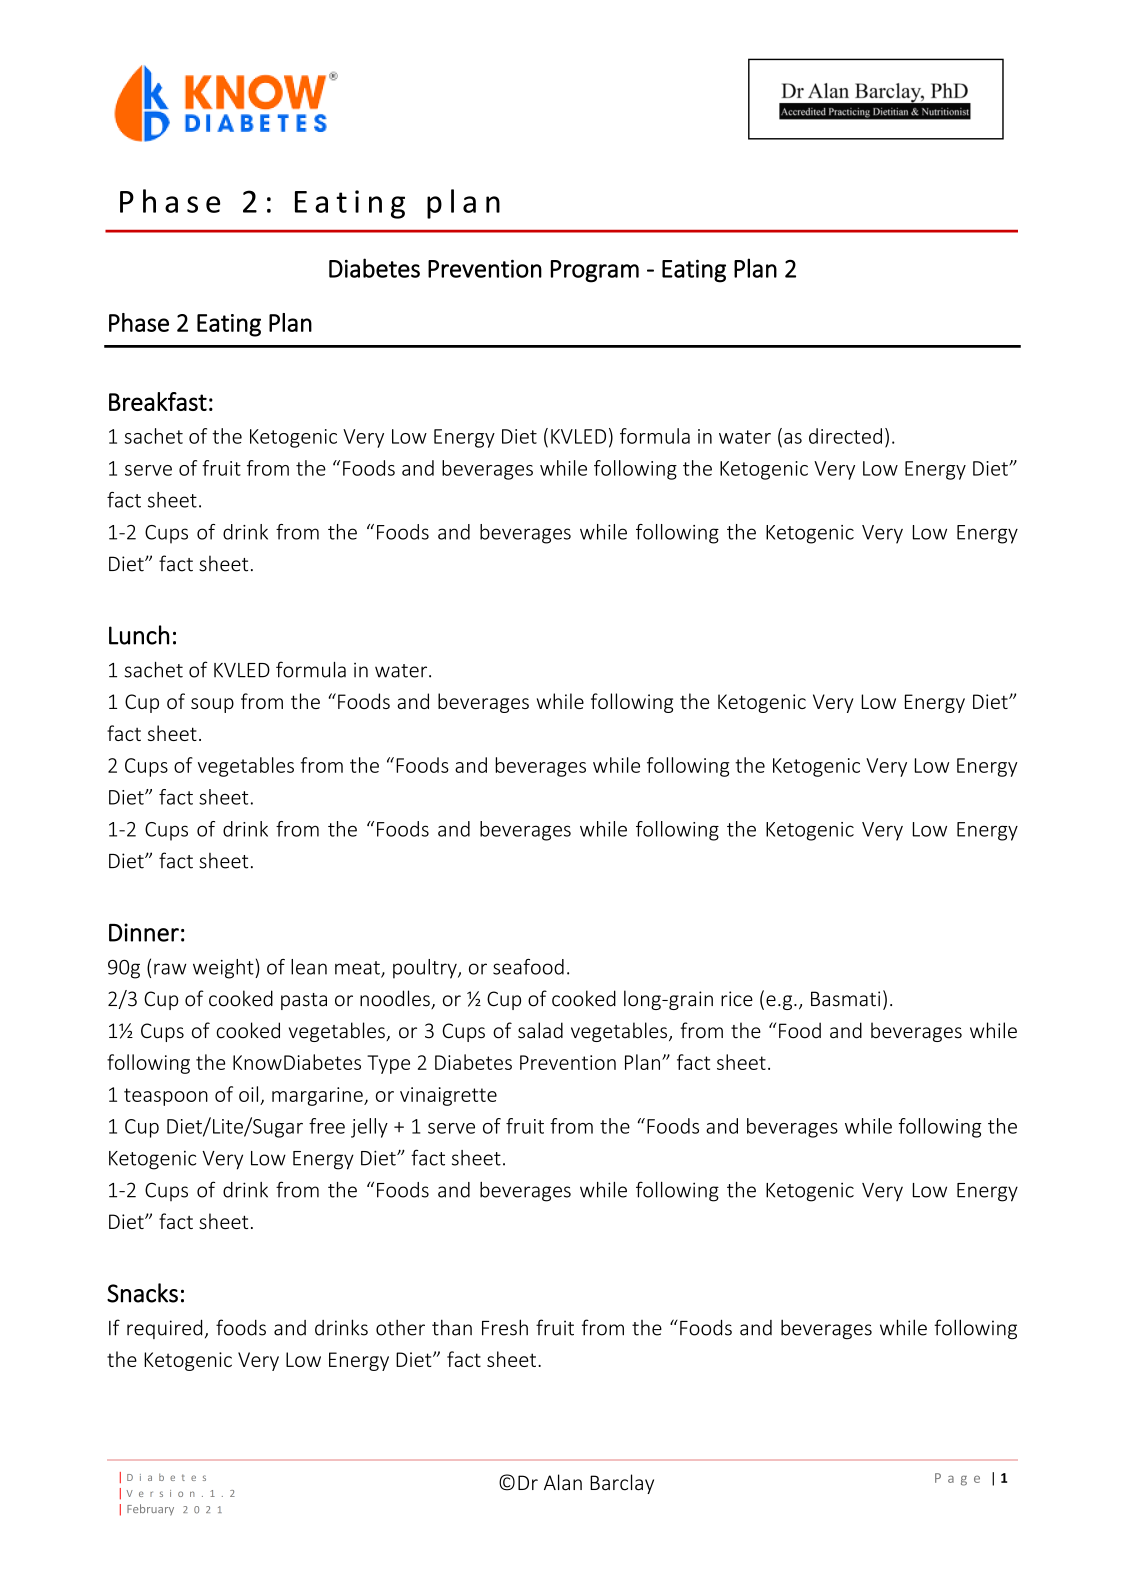 The image size is (1125, 1591). I want to click on Alan, so click(563, 1482).
